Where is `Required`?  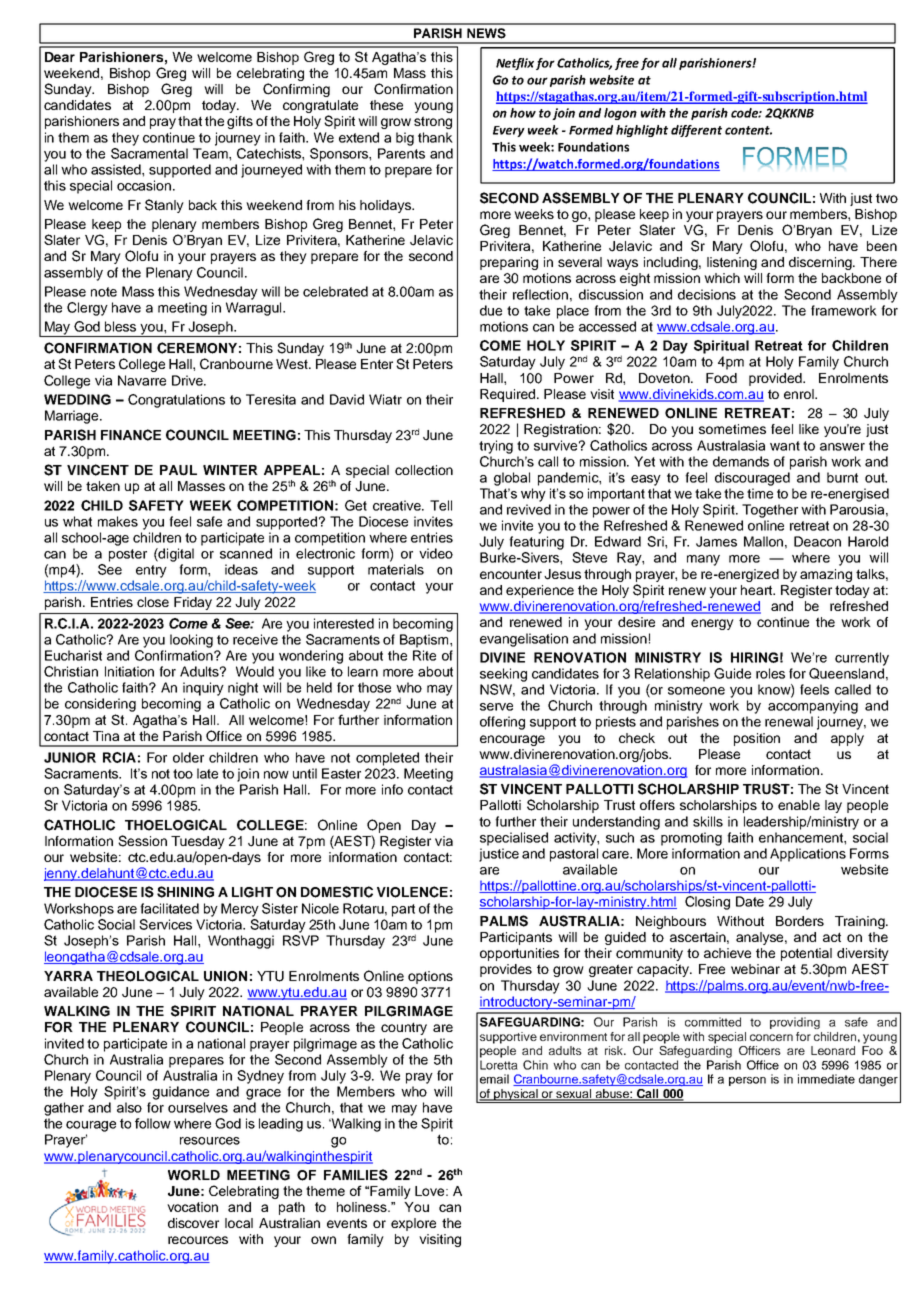
Required is located at coordinates (509, 395).
